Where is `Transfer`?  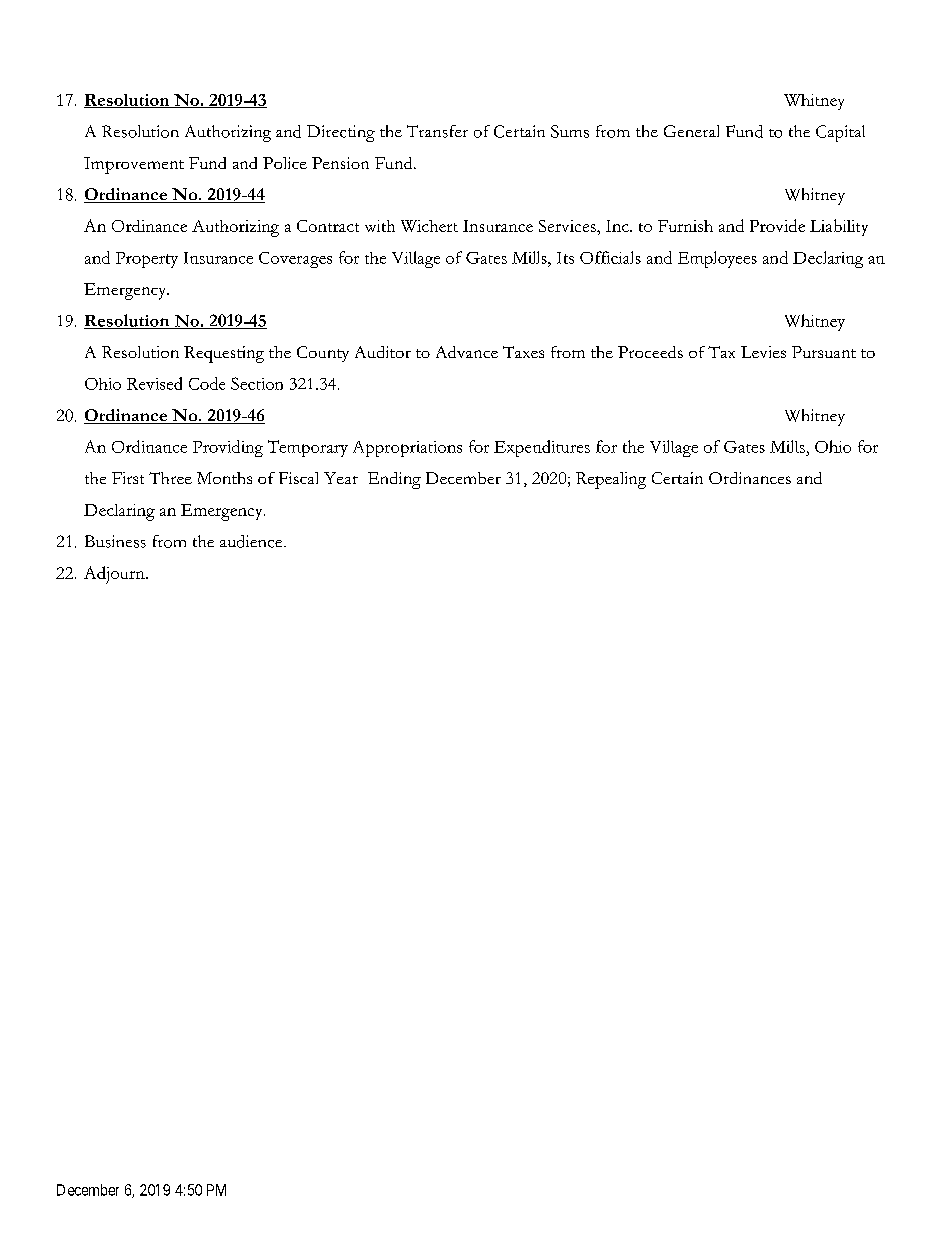
Transfer is located at coordinates (437, 131).
